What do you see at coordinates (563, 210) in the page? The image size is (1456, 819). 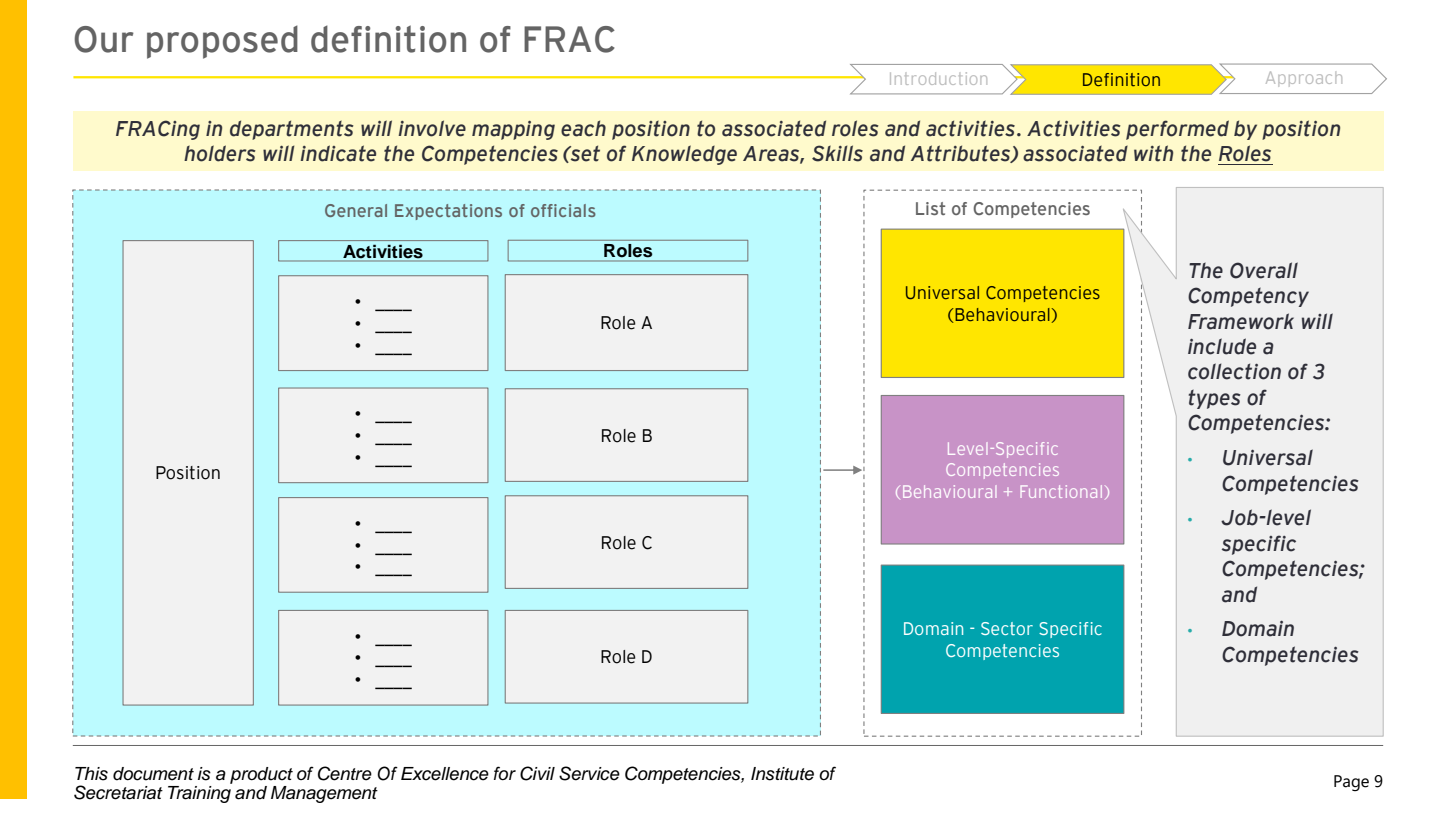 I see `officials` at bounding box center [563, 210].
